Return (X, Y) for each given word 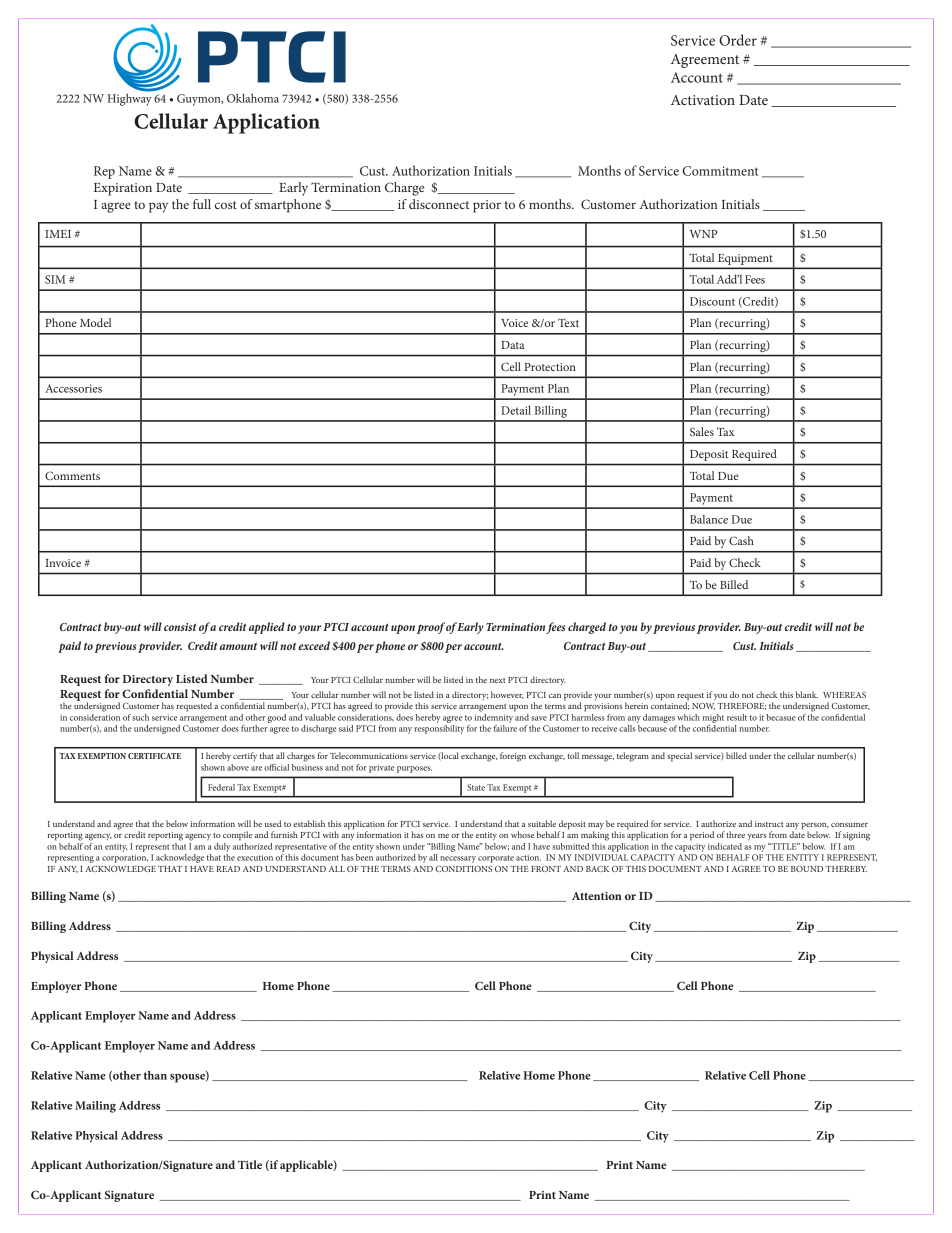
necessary (458, 859)
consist (180, 627)
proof (431, 628)
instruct (769, 824)
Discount (712, 301)
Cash (741, 540)
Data (513, 345)
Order (738, 40)
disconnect (439, 204)
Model (95, 322)
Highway (130, 98)
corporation (125, 858)
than (155, 1075)
